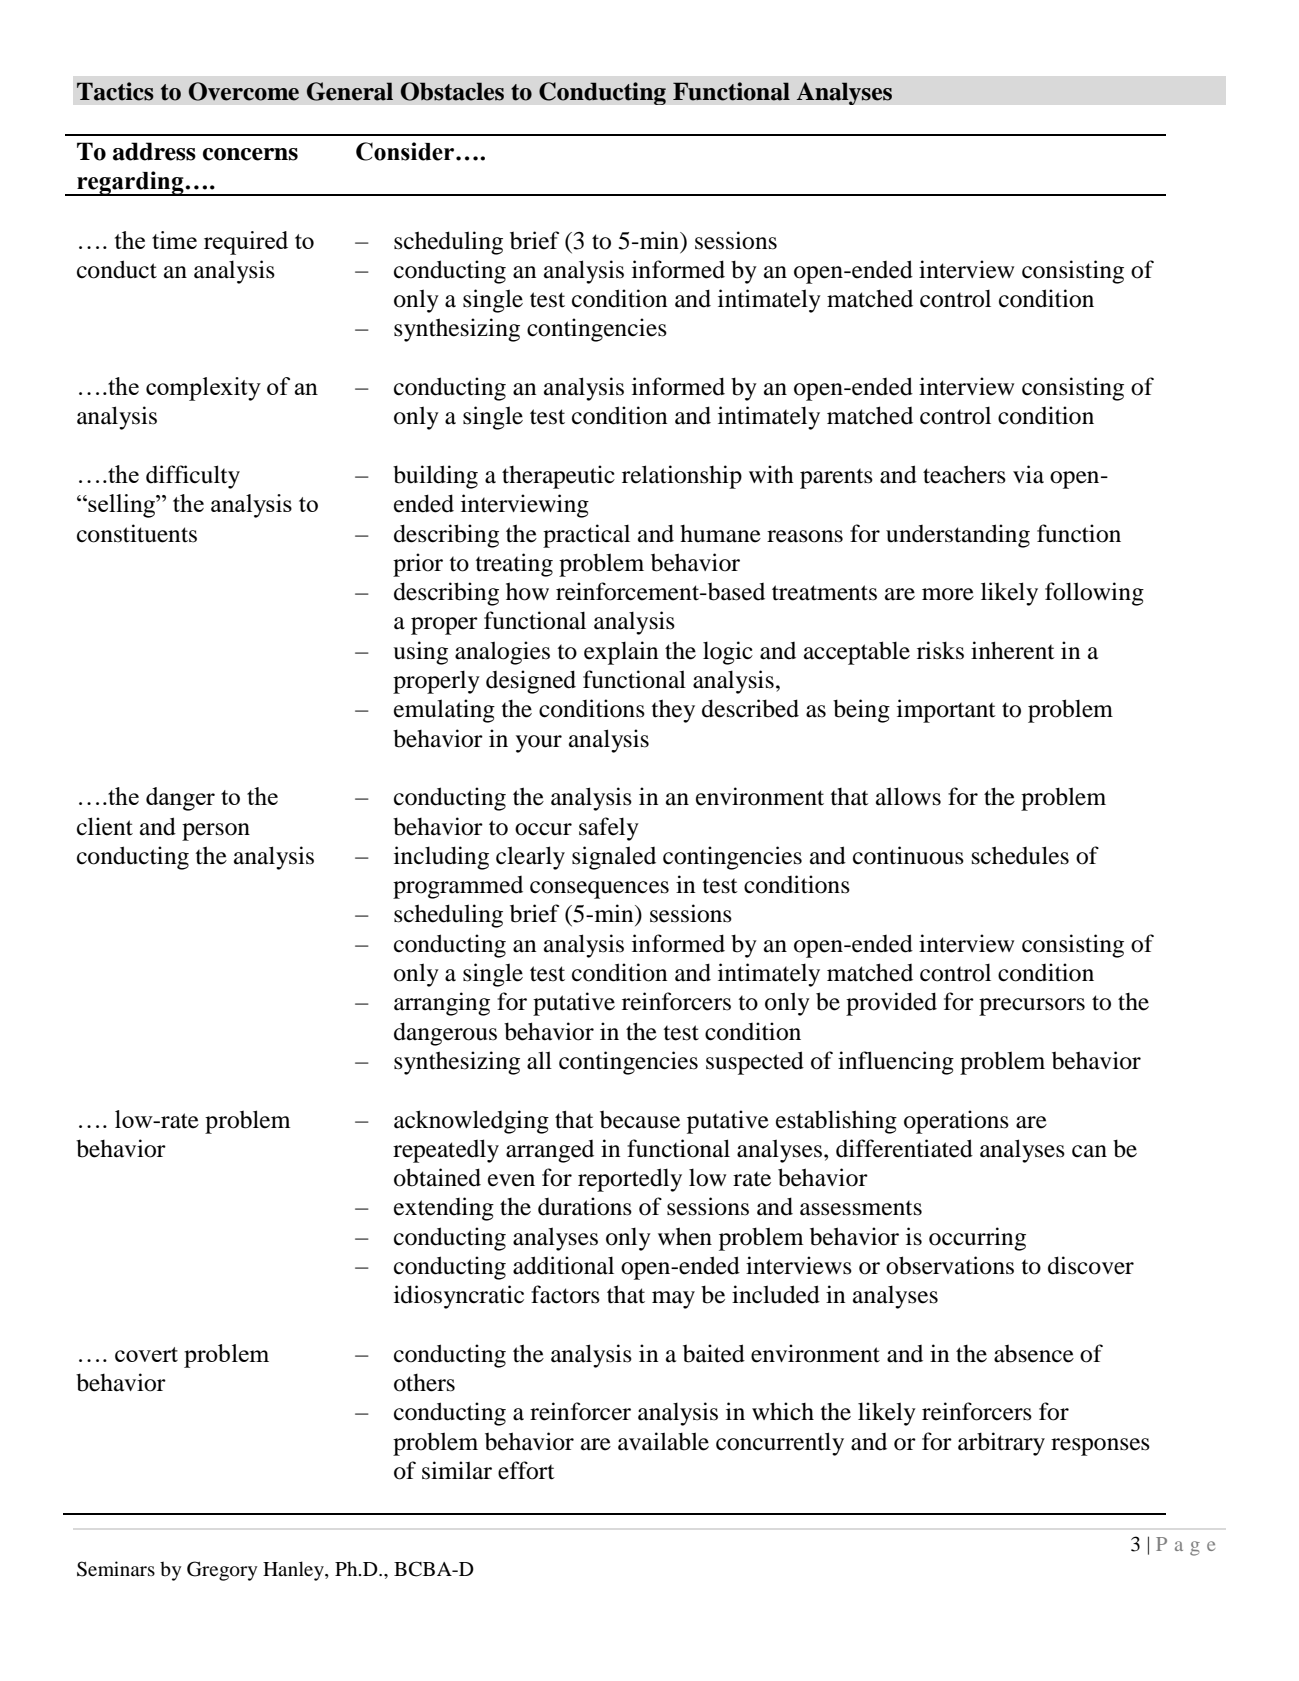  What do you see at coordinates (250, 154) in the document?
I see `concerns` at bounding box center [250, 154].
